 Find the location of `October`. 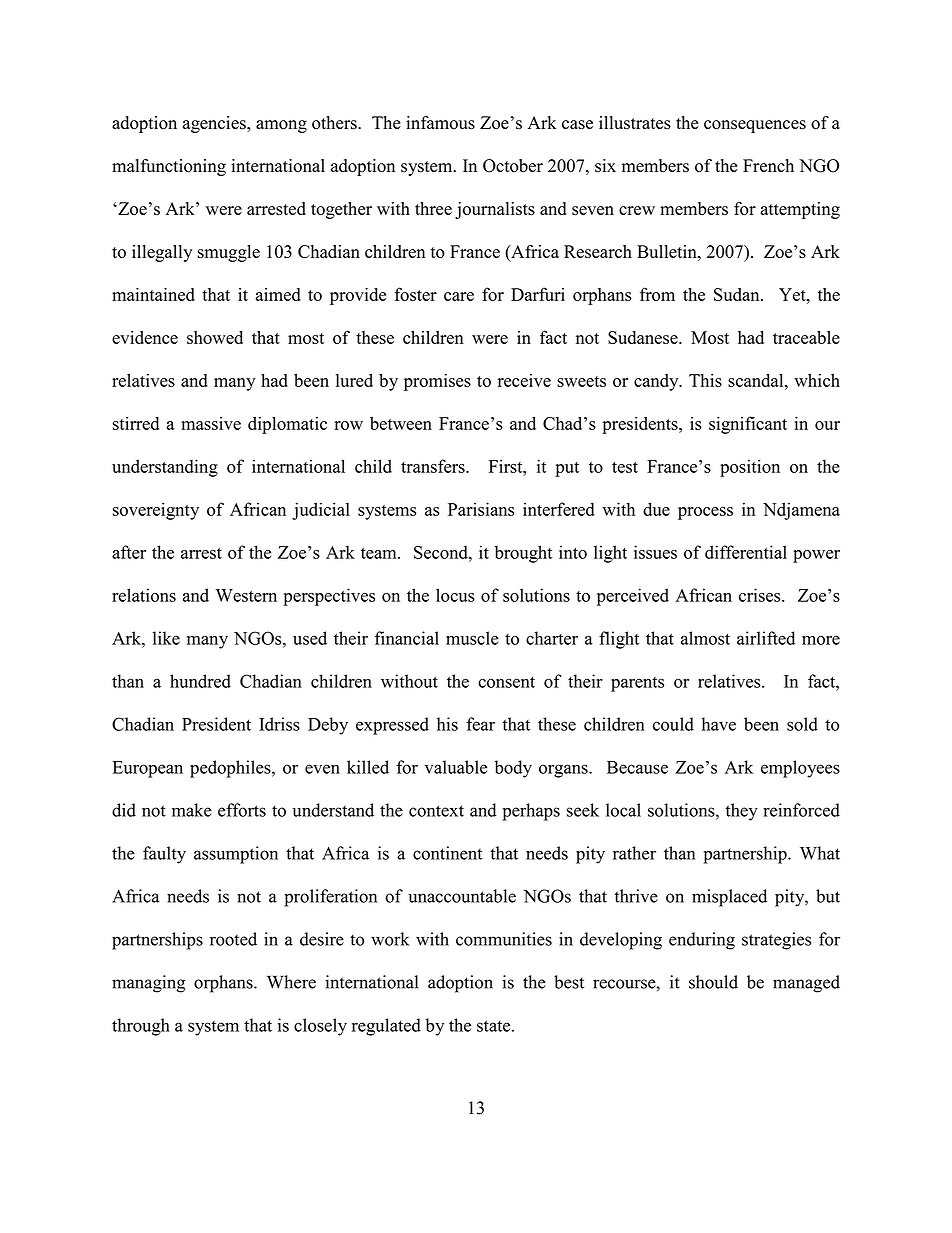

October is located at coordinates (513, 166).
